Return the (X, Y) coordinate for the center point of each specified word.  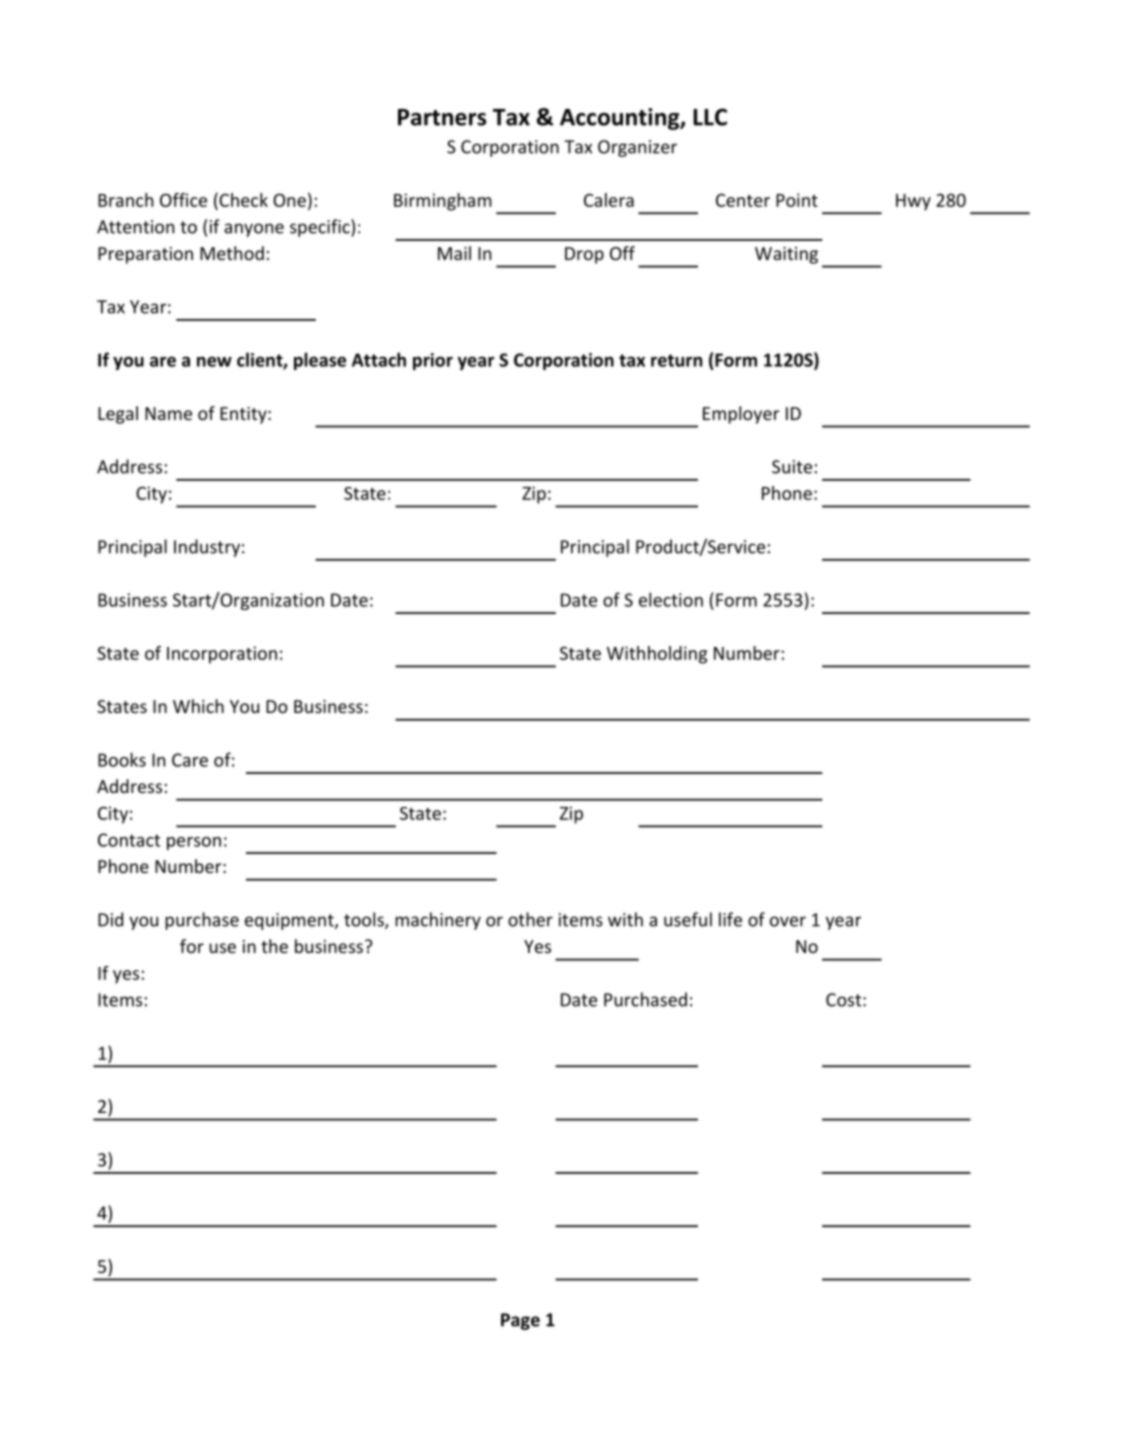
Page (520, 1321)
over (788, 921)
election (671, 599)
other (530, 919)
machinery (438, 921)
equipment (290, 921)
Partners (442, 117)
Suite (792, 467)
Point (797, 200)
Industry (207, 548)
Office (183, 200)
